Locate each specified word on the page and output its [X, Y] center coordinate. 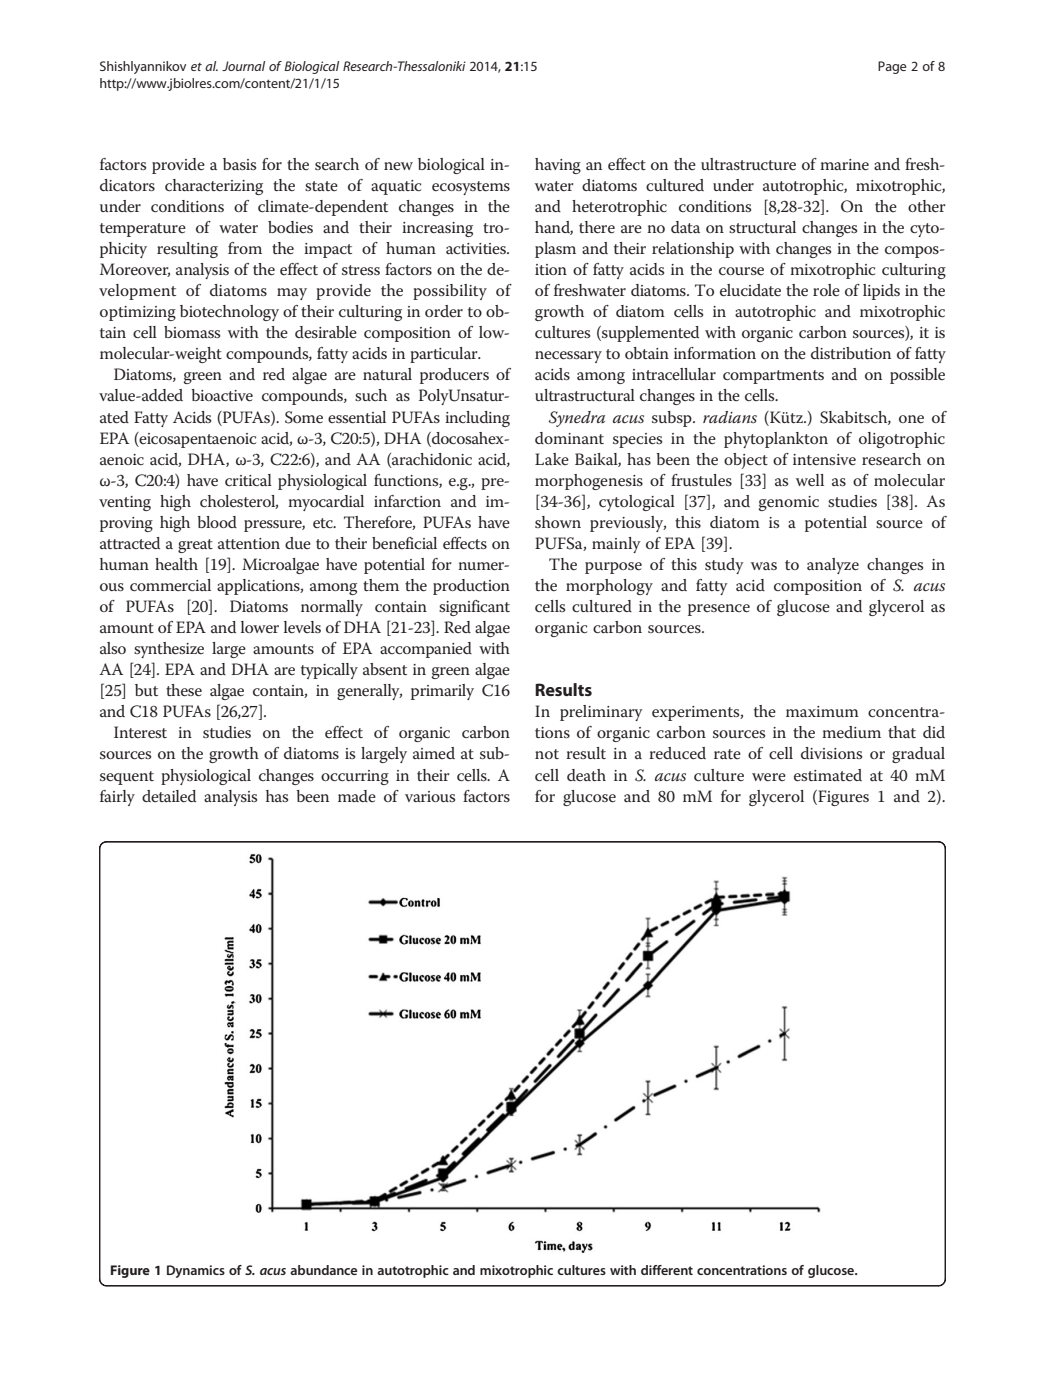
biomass [192, 332]
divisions [831, 753]
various [430, 796]
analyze [833, 566]
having [558, 166]
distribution [851, 353]
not [547, 754]
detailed [169, 796]
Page [892, 67]
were [769, 777]
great [195, 546]
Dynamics [196, 1271]
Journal [243, 66]
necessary [568, 357]
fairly [117, 798]
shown [558, 522]
